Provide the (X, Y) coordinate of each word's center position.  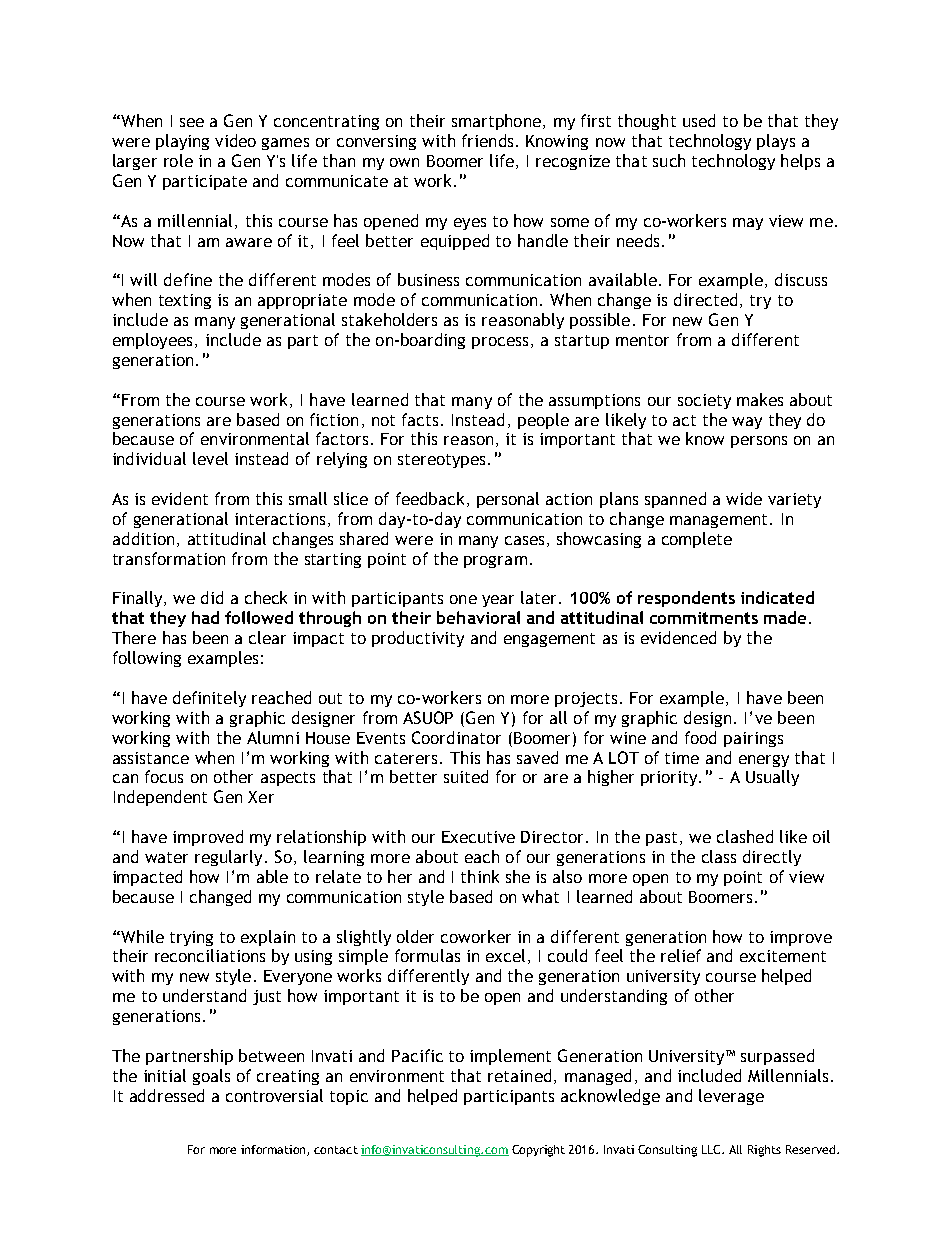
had (205, 617)
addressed (167, 1095)
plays (776, 142)
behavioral (478, 617)
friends (487, 140)
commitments (704, 618)
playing (182, 142)
